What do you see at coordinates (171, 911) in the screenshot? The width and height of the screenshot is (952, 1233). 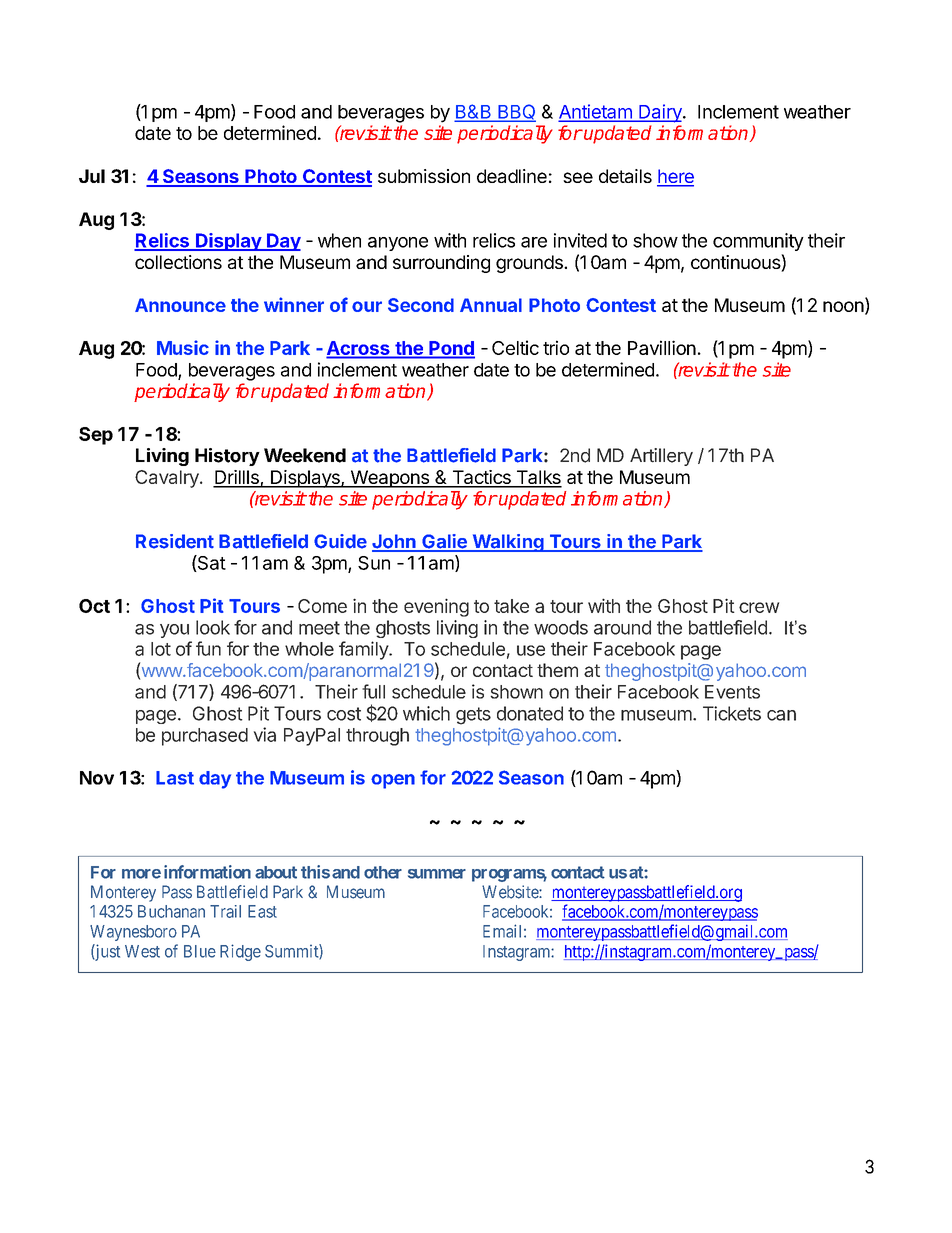 I see `Buchanan` at bounding box center [171, 911].
